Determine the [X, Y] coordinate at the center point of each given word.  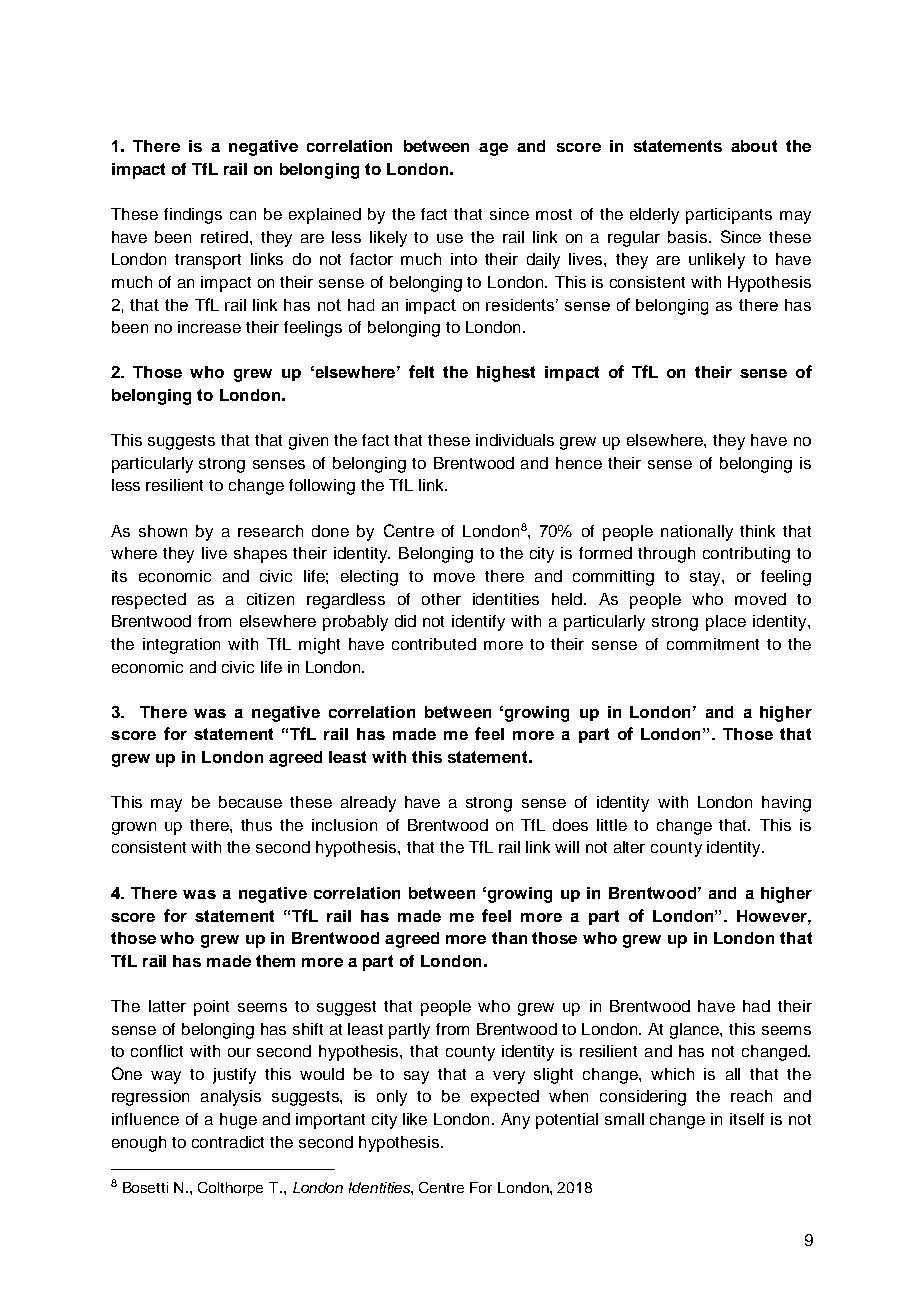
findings [193, 216]
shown [163, 531]
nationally [697, 533]
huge [238, 1121]
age [493, 149]
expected [505, 1098]
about [754, 146]
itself [747, 1119]
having [786, 804]
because [250, 802]
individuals [515, 440]
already [368, 804]
